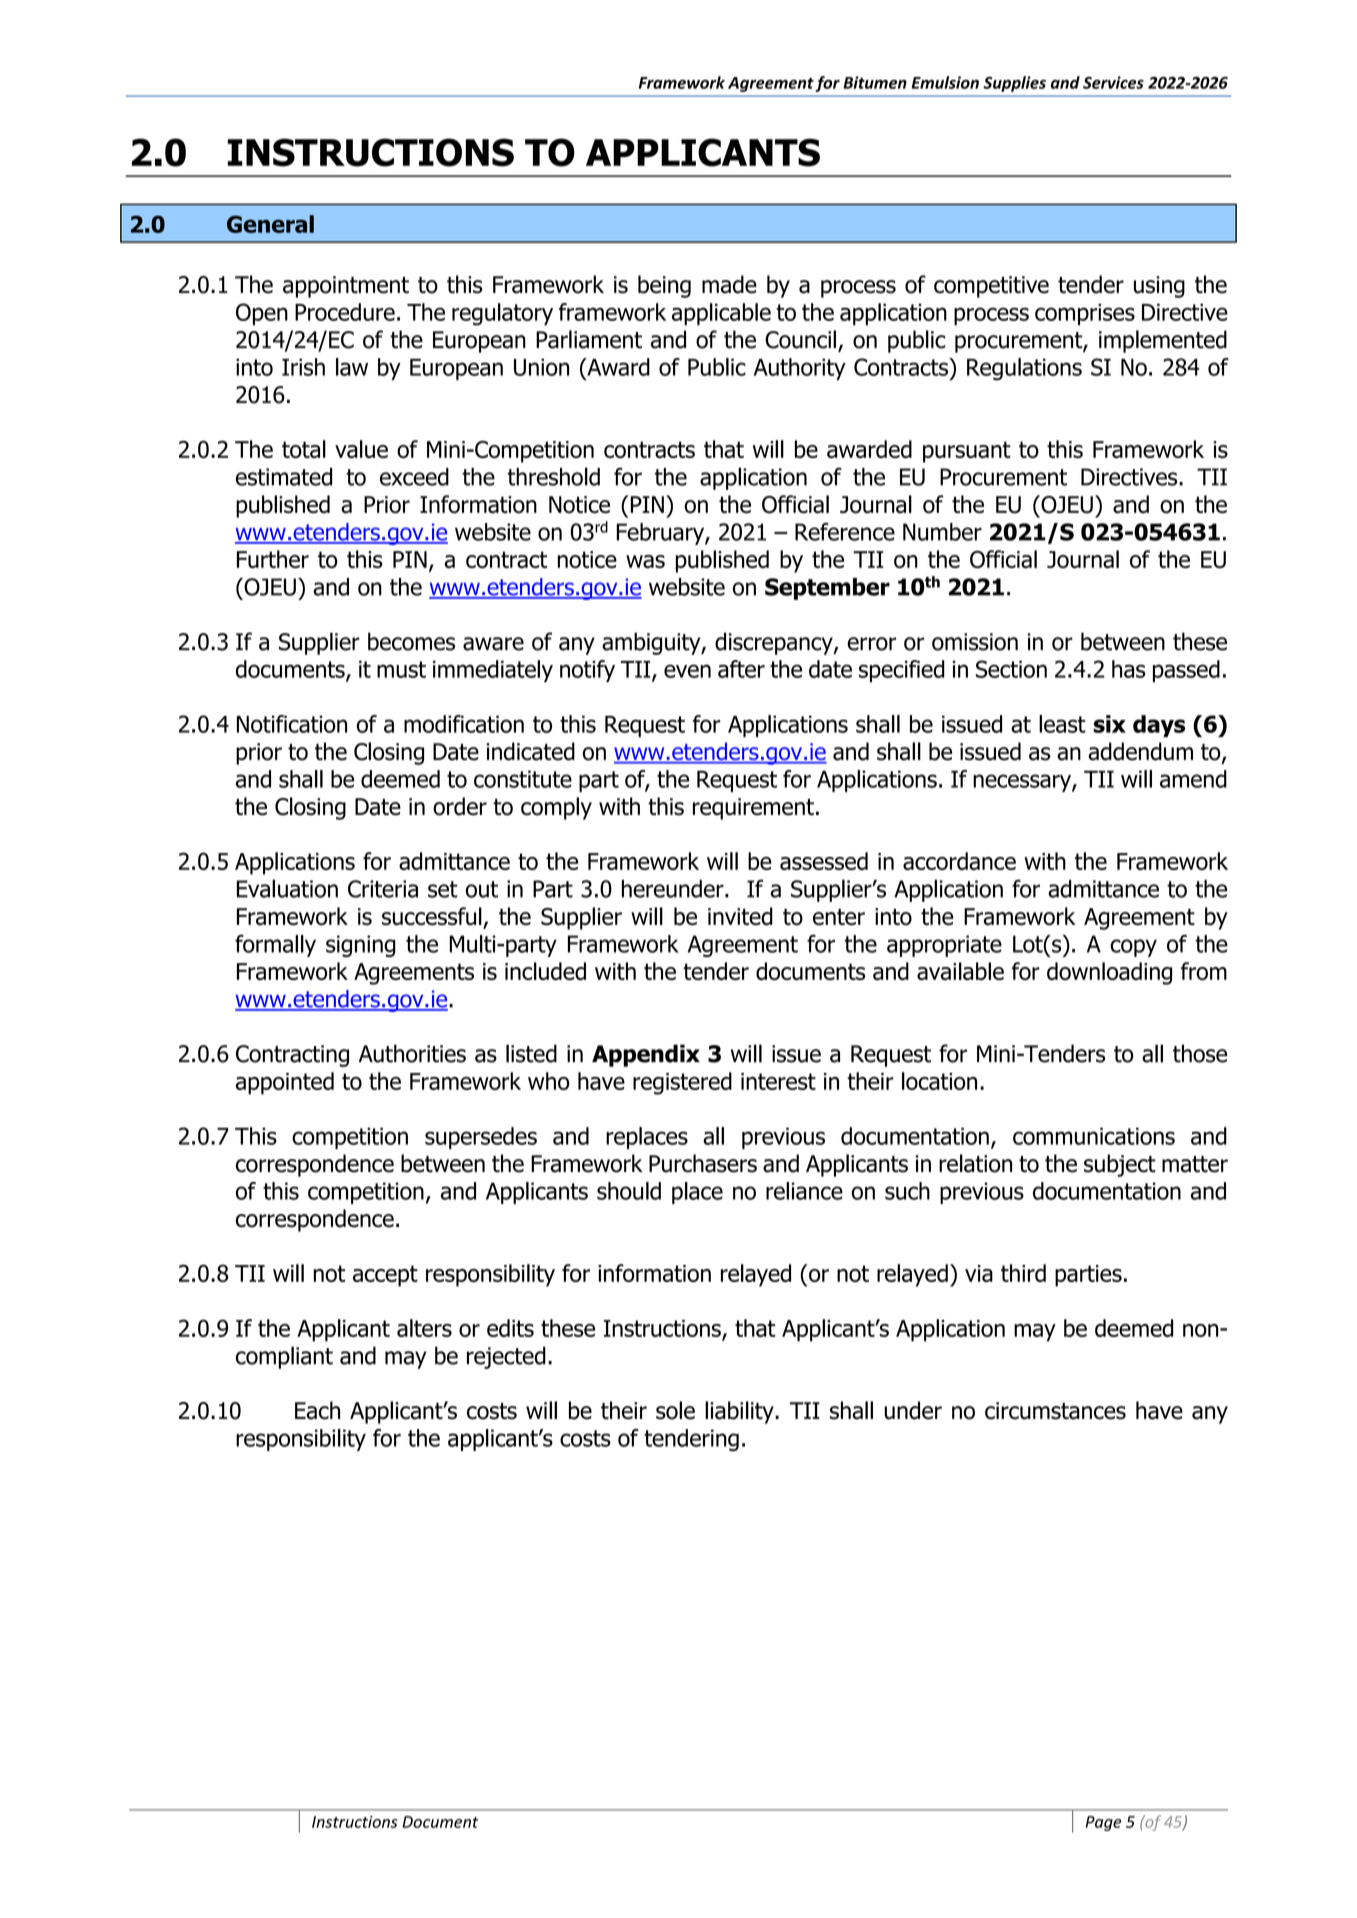  What do you see at coordinates (1055, 1411) in the page?
I see `circumstances` at bounding box center [1055, 1411].
